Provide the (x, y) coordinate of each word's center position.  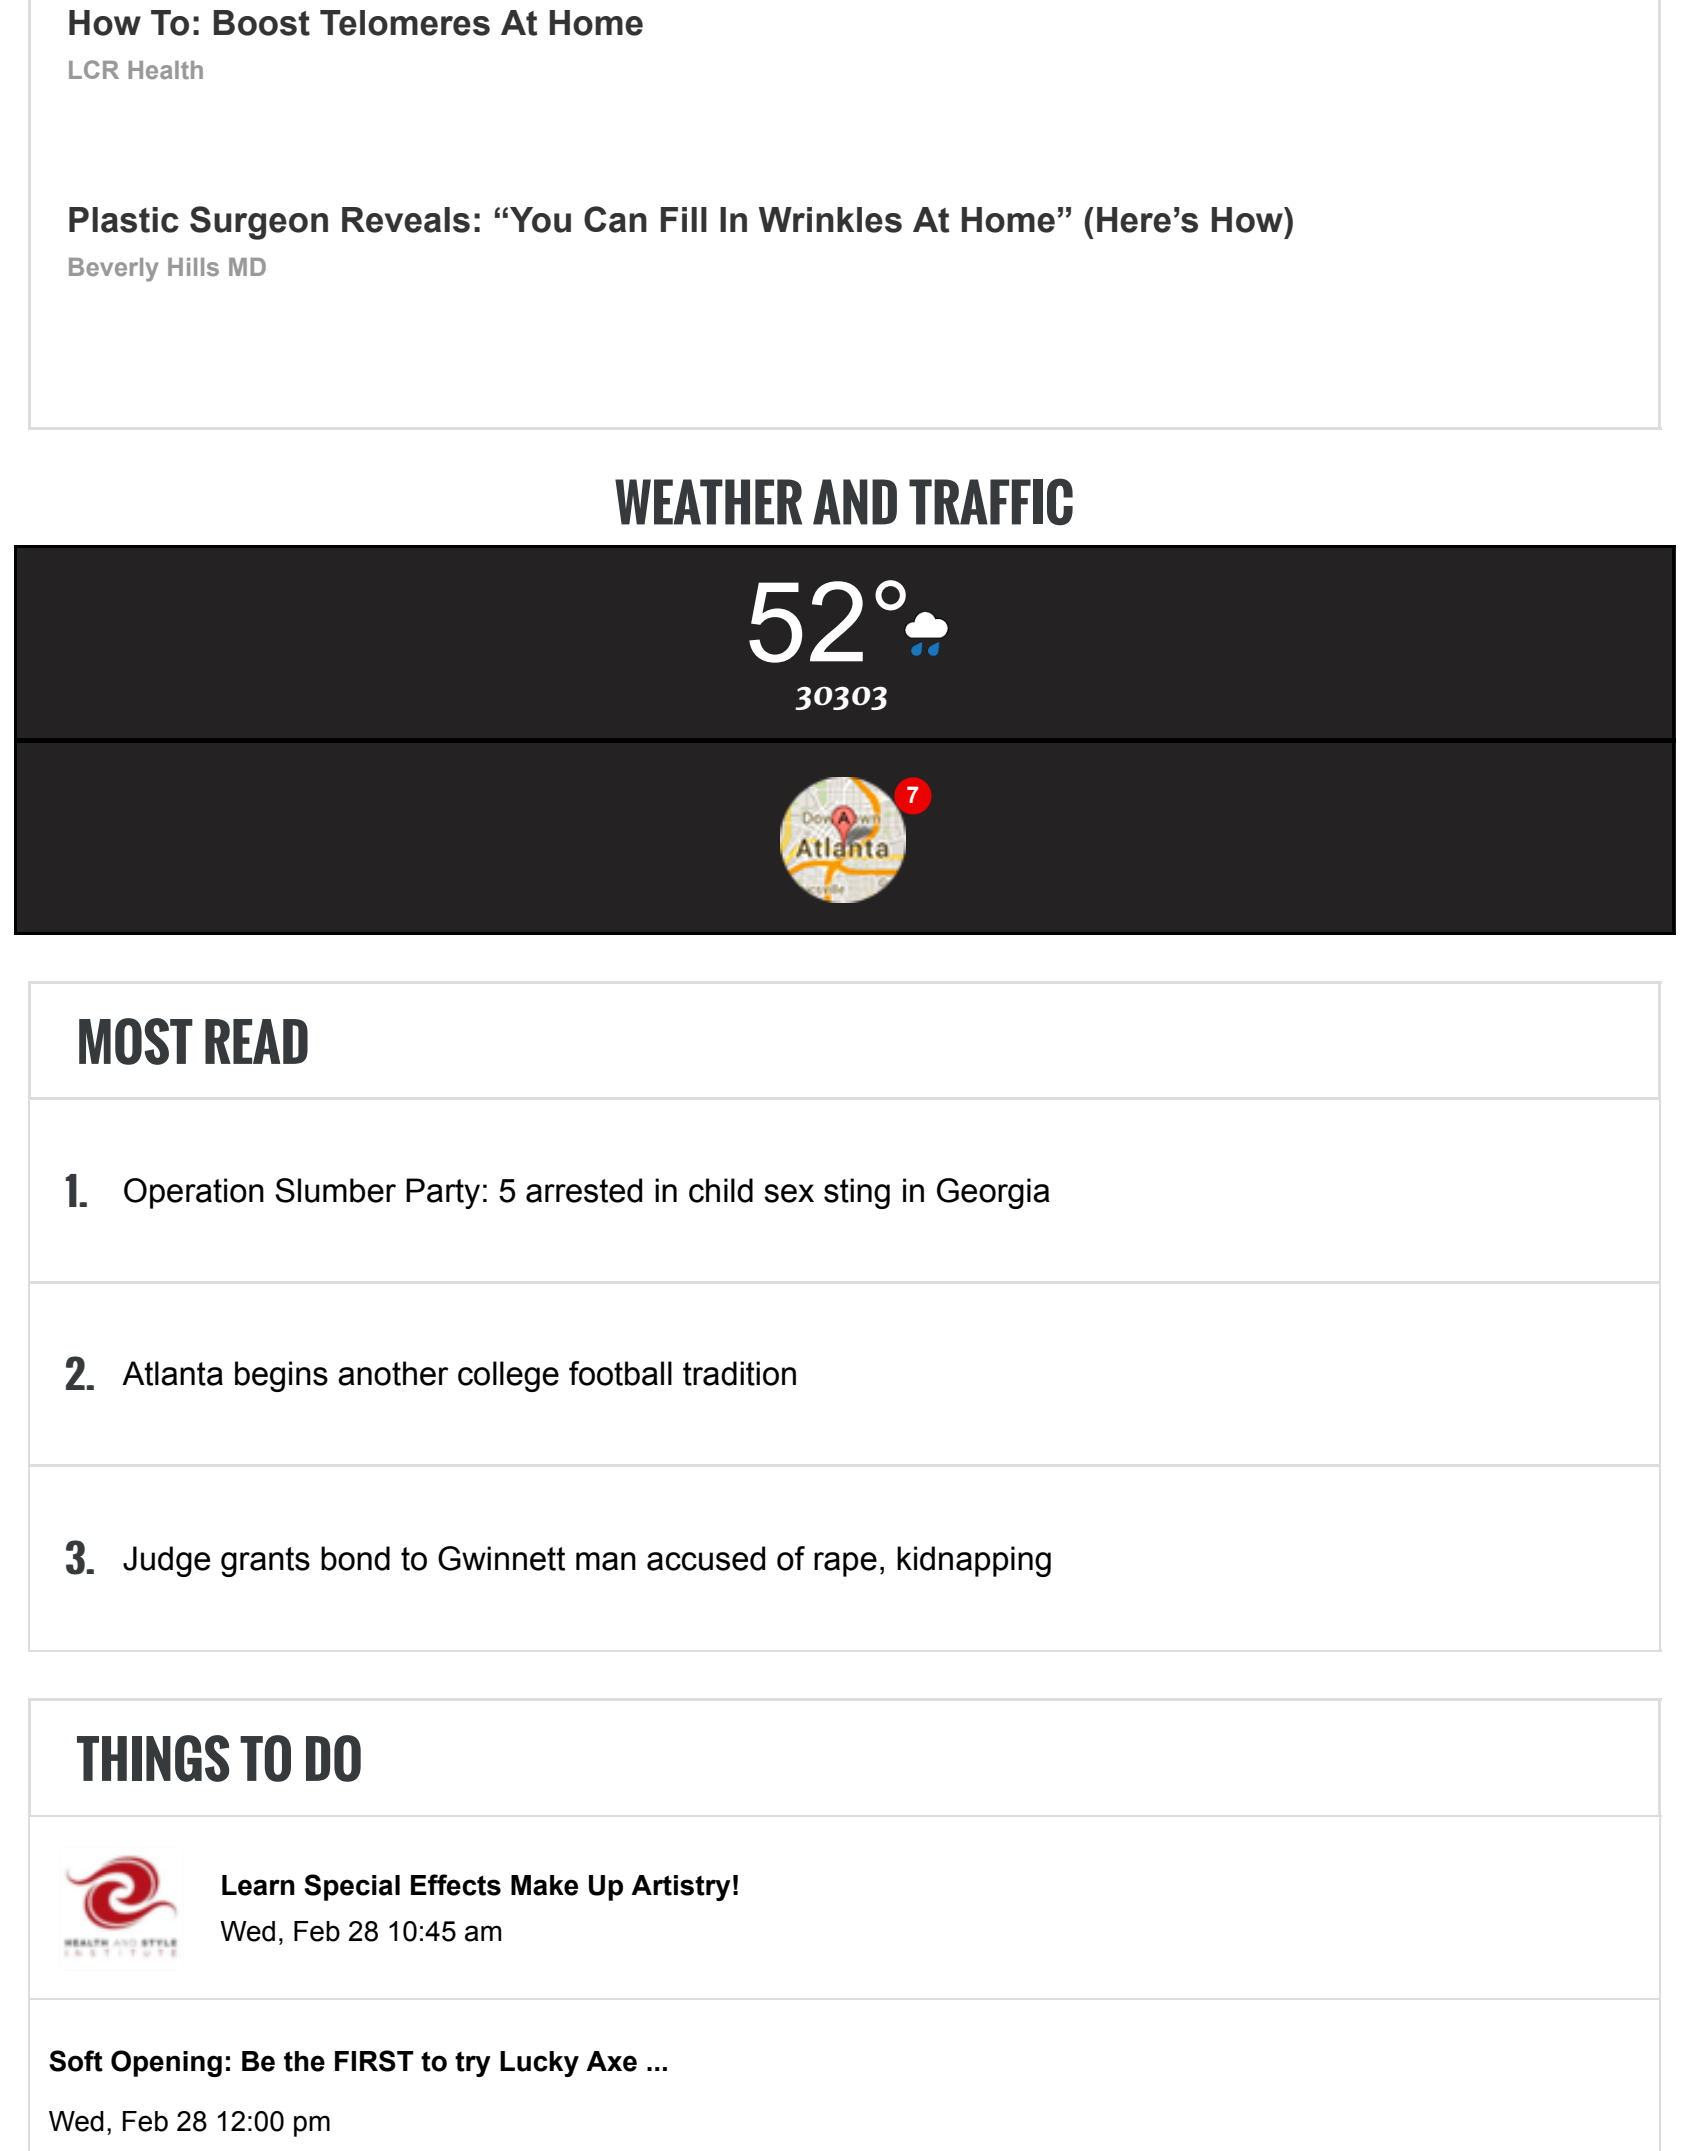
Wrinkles (830, 220)
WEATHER (708, 502)
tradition (739, 1373)
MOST (136, 1041)
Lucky (539, 2064)
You (540, 220)
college (508, 1376)
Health (165, 70)
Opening (166, 2063)
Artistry (681, 1888)
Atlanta (172, 1373)
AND (855, 502)
